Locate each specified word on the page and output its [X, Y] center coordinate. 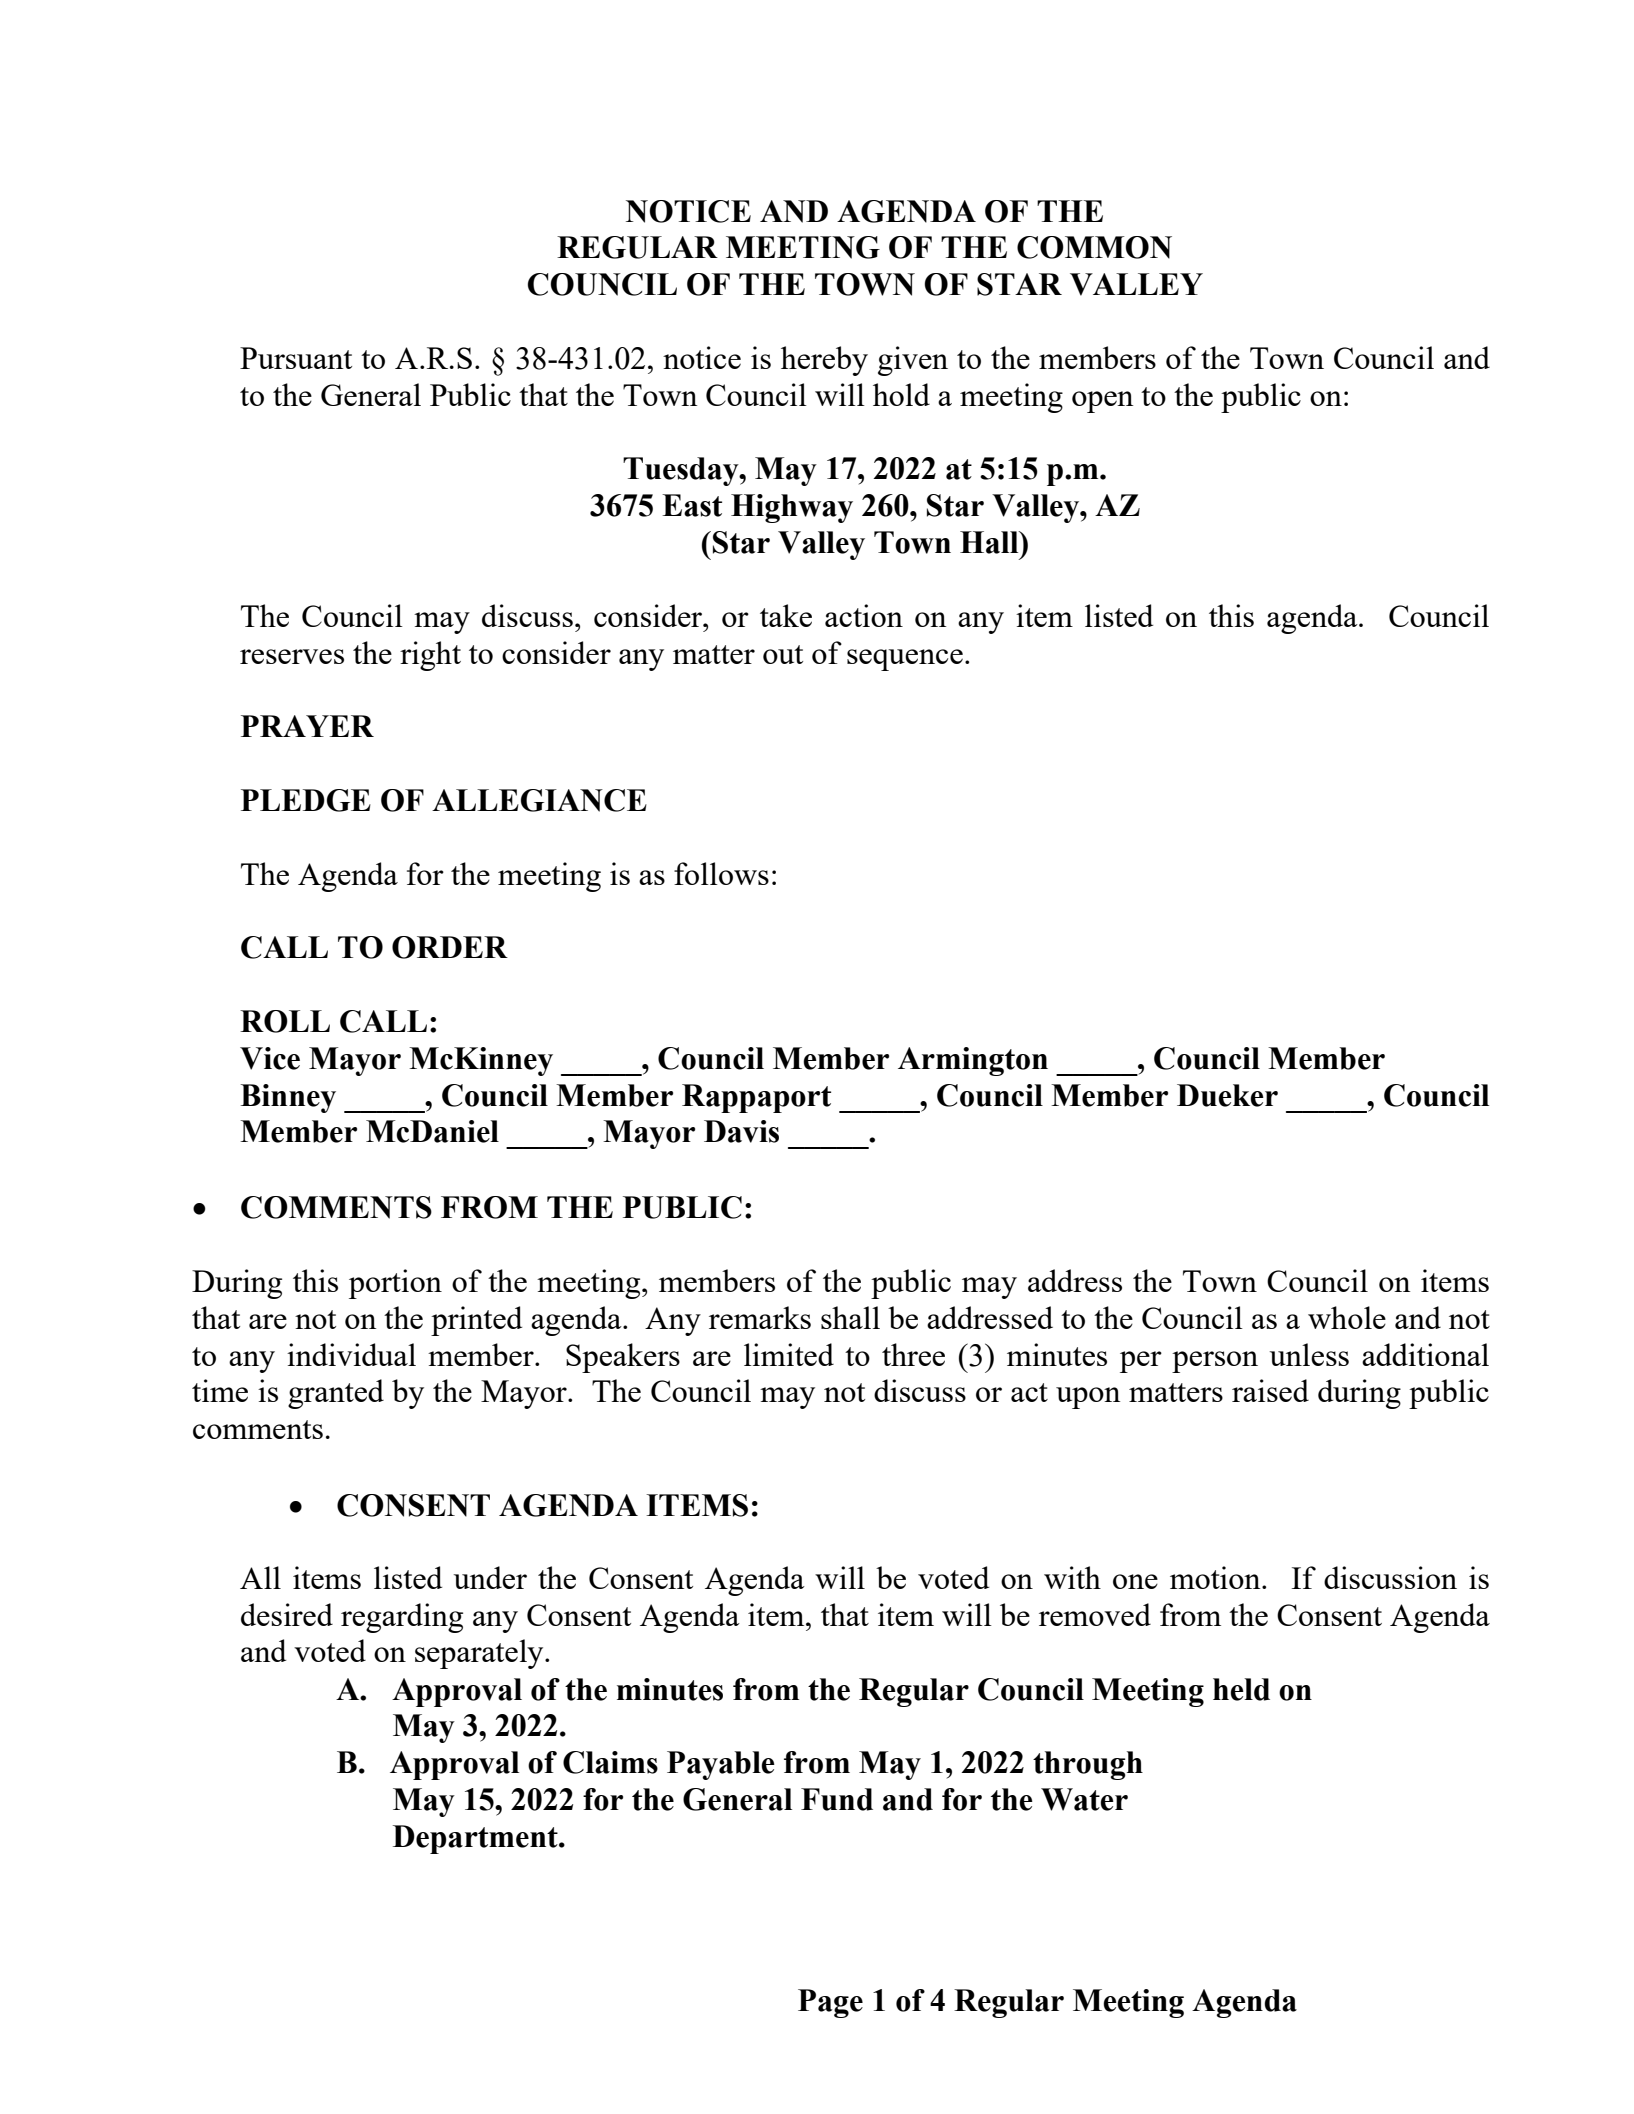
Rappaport [756, 1098]
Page [830, 2003]
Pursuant [296, 358]
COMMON [1094, 247]
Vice [270, 1058]
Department [476, 1839]
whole [1347, 1317]
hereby [824, 361]
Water [1084, 1799]
